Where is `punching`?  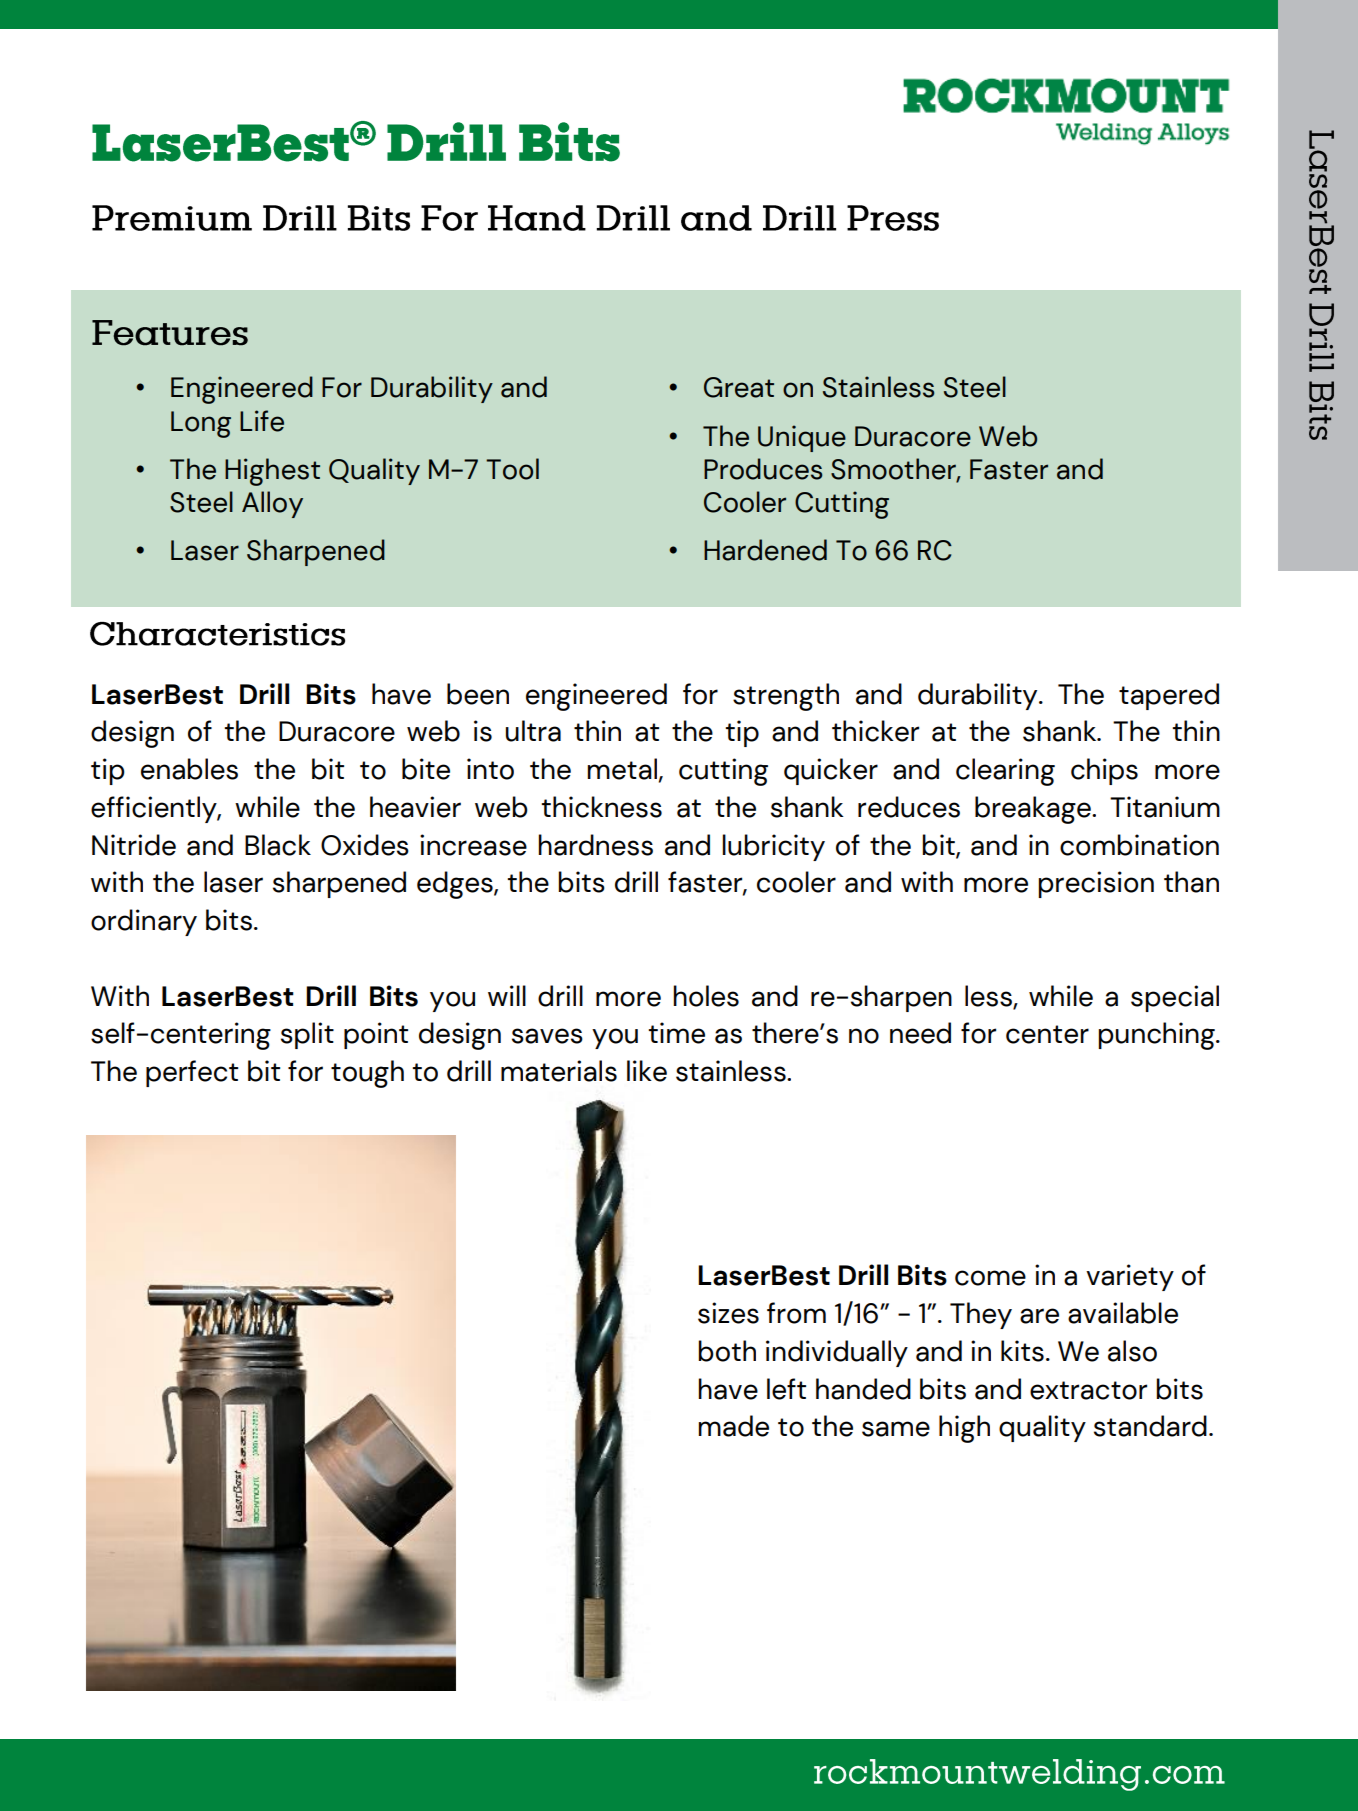
punching is located at coordinates (1157, 1036).
